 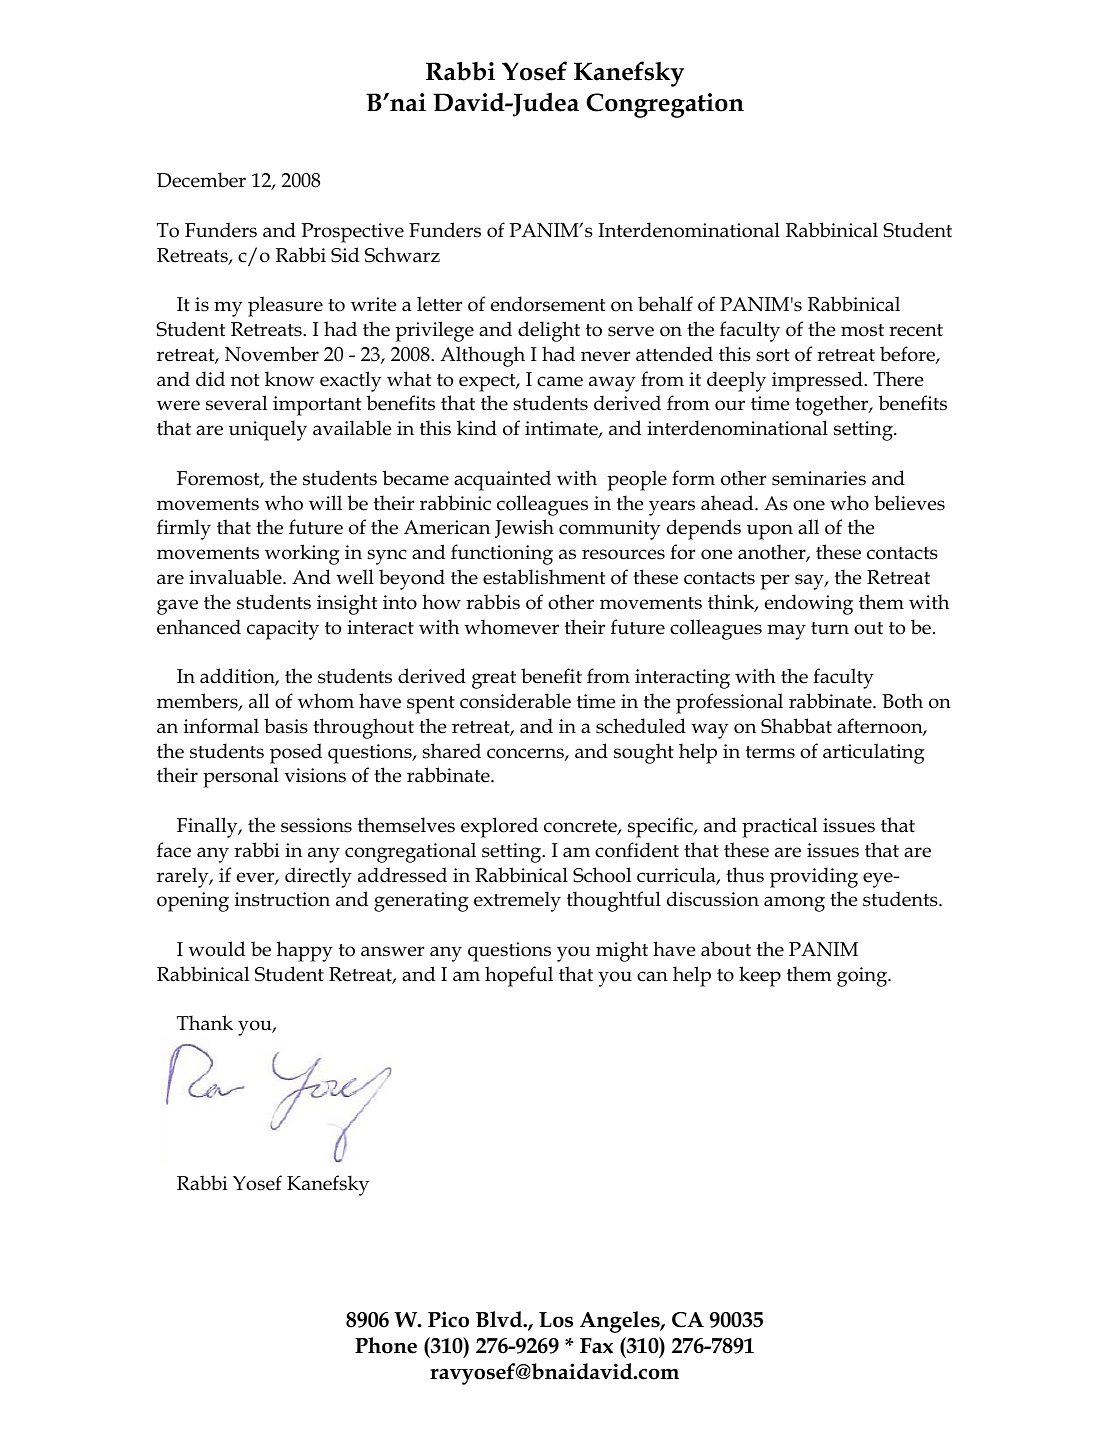 What do you see at coordinates (201, 180) in the document?
I see `December` at bounding box center [201, 180].
